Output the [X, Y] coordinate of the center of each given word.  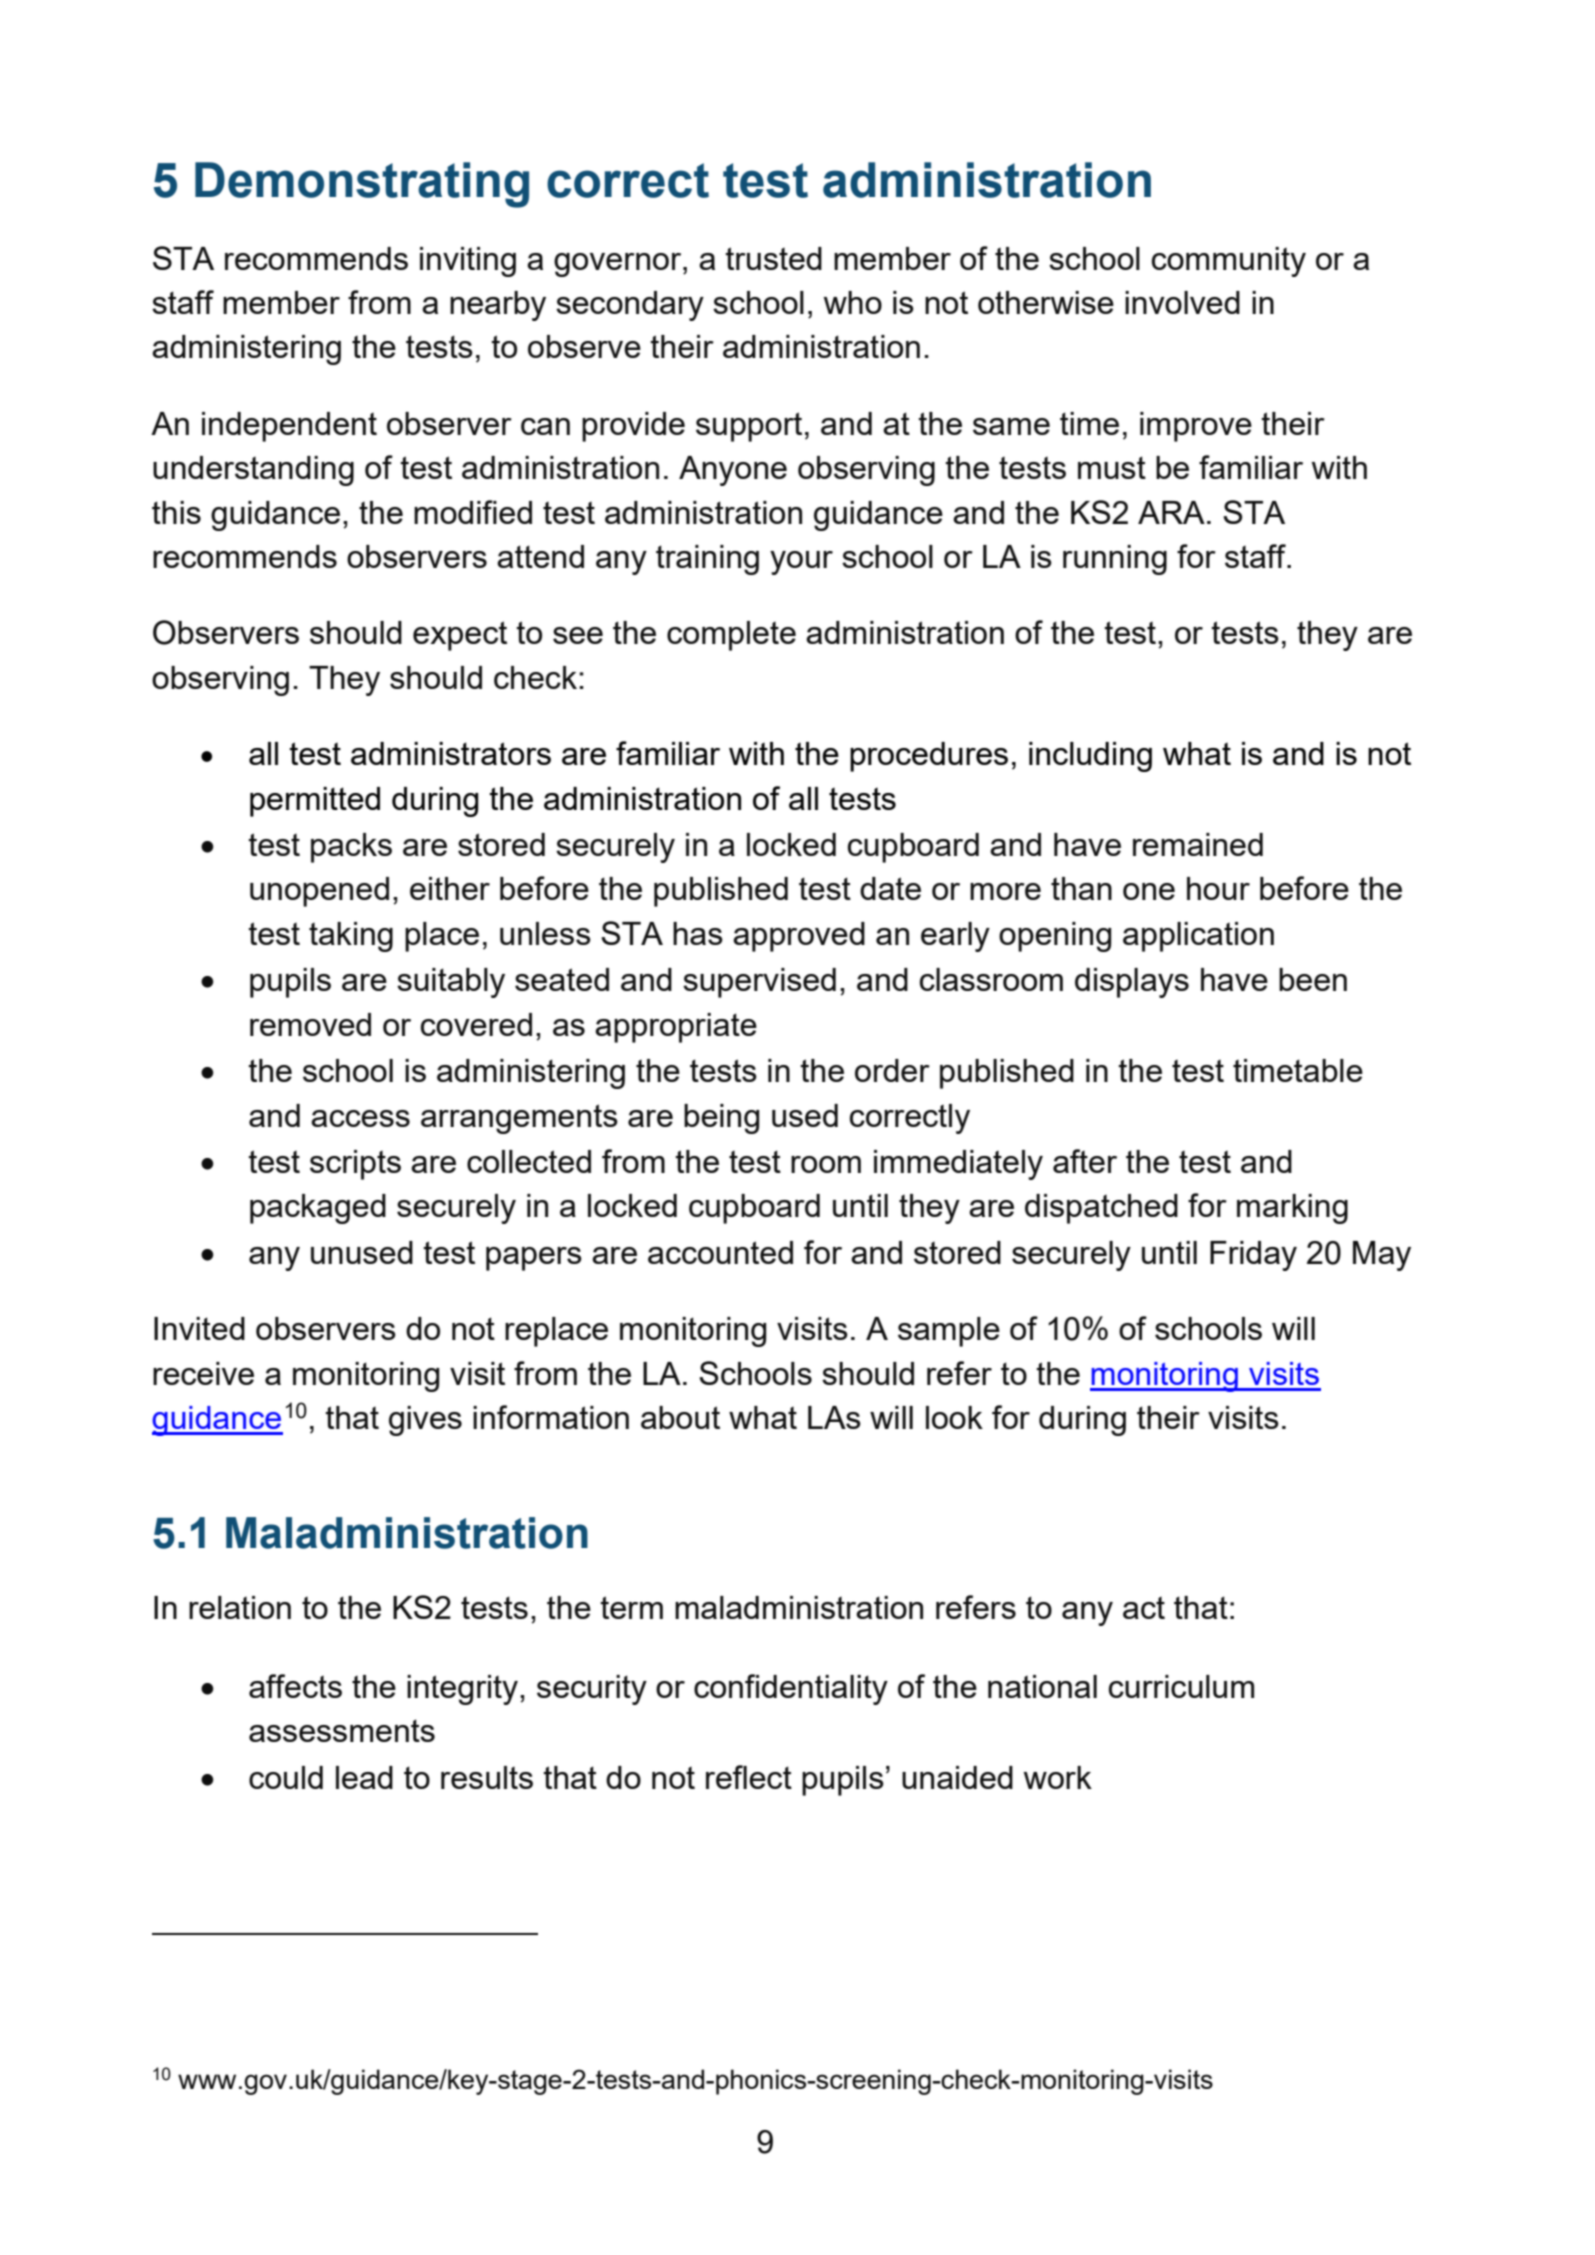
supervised [759, 983]
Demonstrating [362, 185]
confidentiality [791, 1689]
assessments [342, 1730]
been [1313, 979]
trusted [773, 258]
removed [310, 1024]
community [1229, 262]
